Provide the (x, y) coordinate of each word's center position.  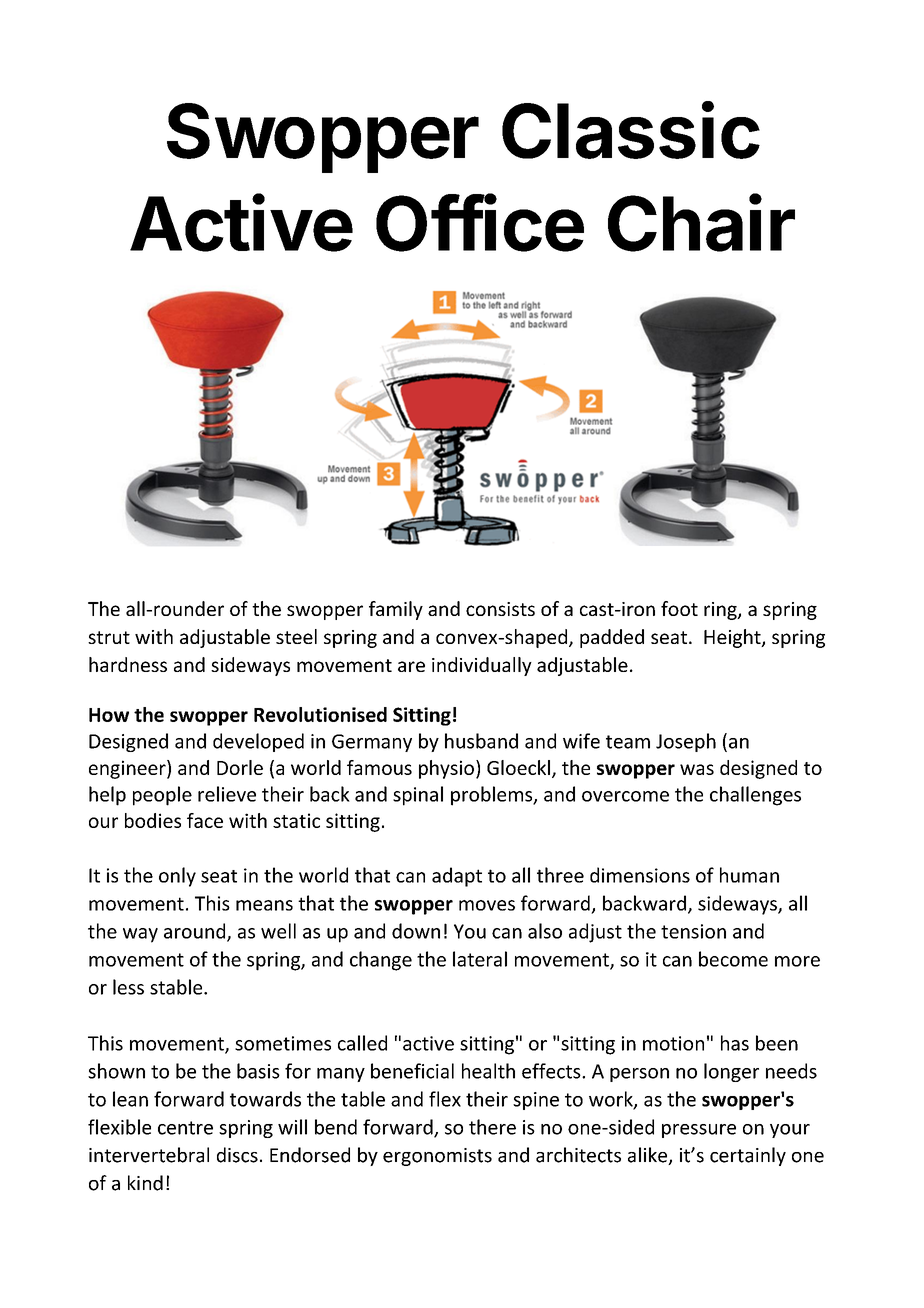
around (196, 932)
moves (487, 905)
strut (109, 637)
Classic (631, 130)
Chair (701, 222)
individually (482, 666)
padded (612, 638)
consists (500, 609)
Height (733, 638)
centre (185, 1128)
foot (679, 608)
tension (693, 931)
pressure (699, 1131)
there (492, 1127)
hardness (128, 664)
